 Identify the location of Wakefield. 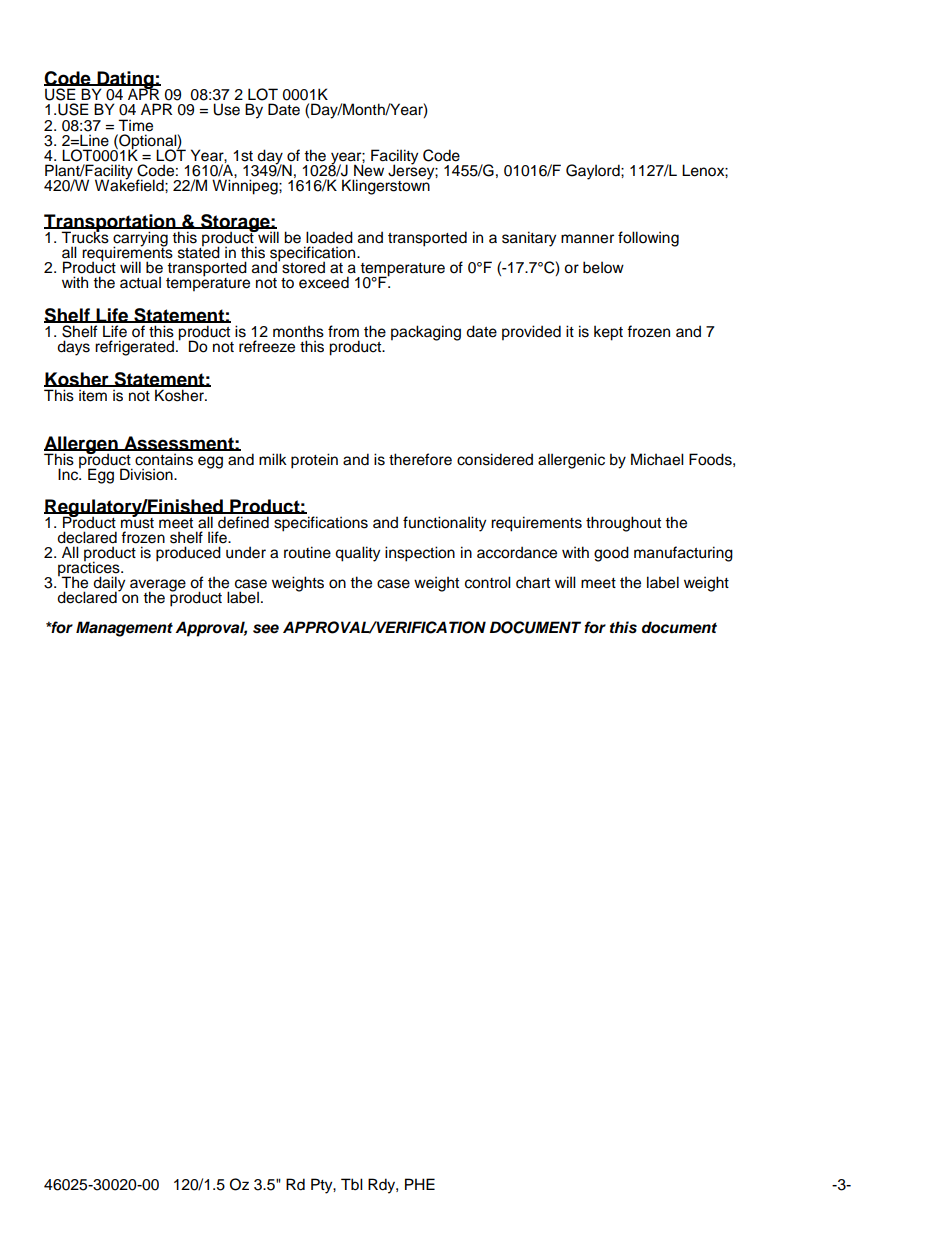
(130, 184).
